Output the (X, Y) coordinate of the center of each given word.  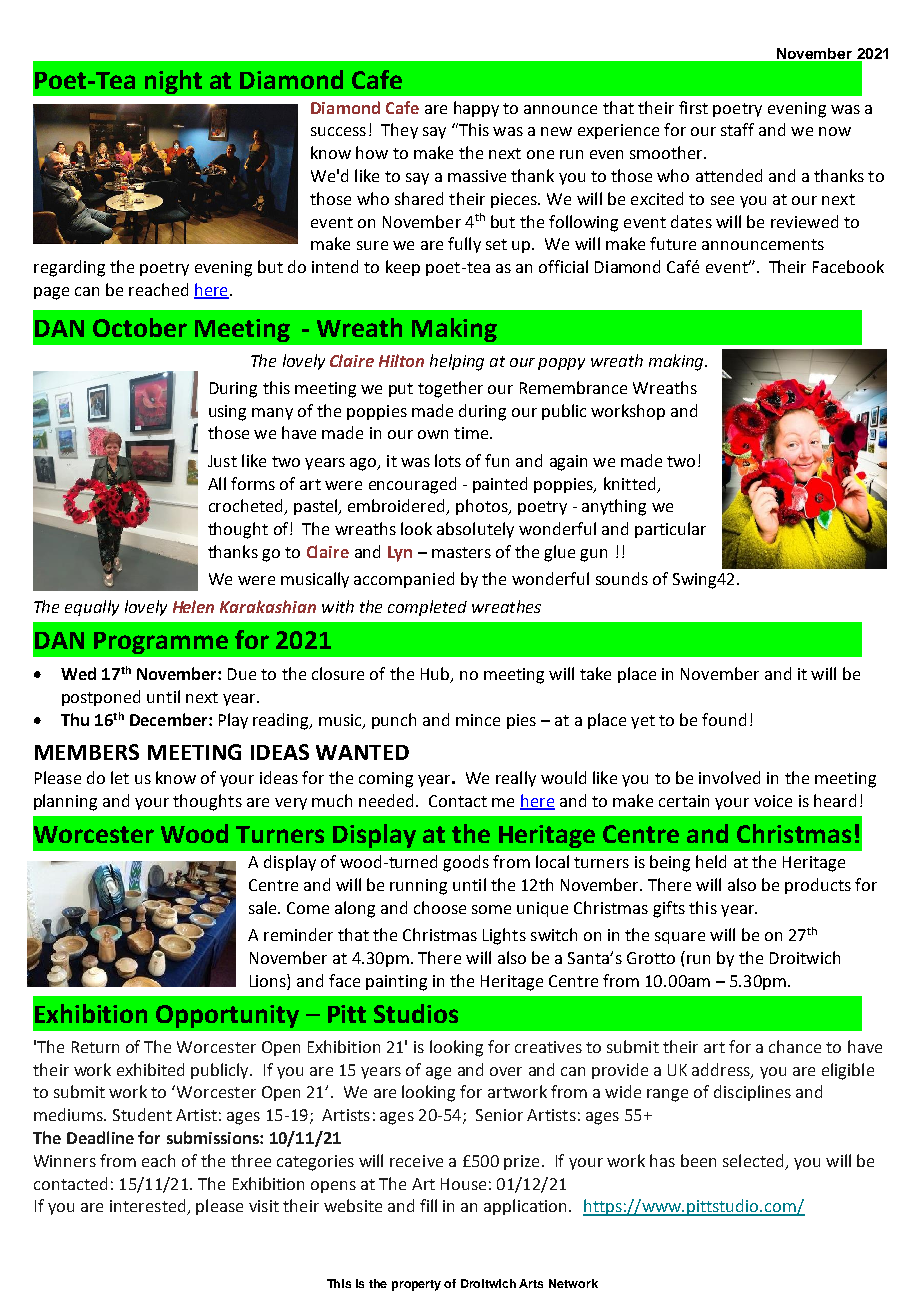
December (170, 719)
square (680, 938)
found (724, 719)
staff (737, 129)
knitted (629, 483)
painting (396, 983)
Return (95, 1047)
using (227, 413)
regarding (69, 268)
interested (149, 1207)
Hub (436, 675)
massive (477, 176)
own (433, 434)
